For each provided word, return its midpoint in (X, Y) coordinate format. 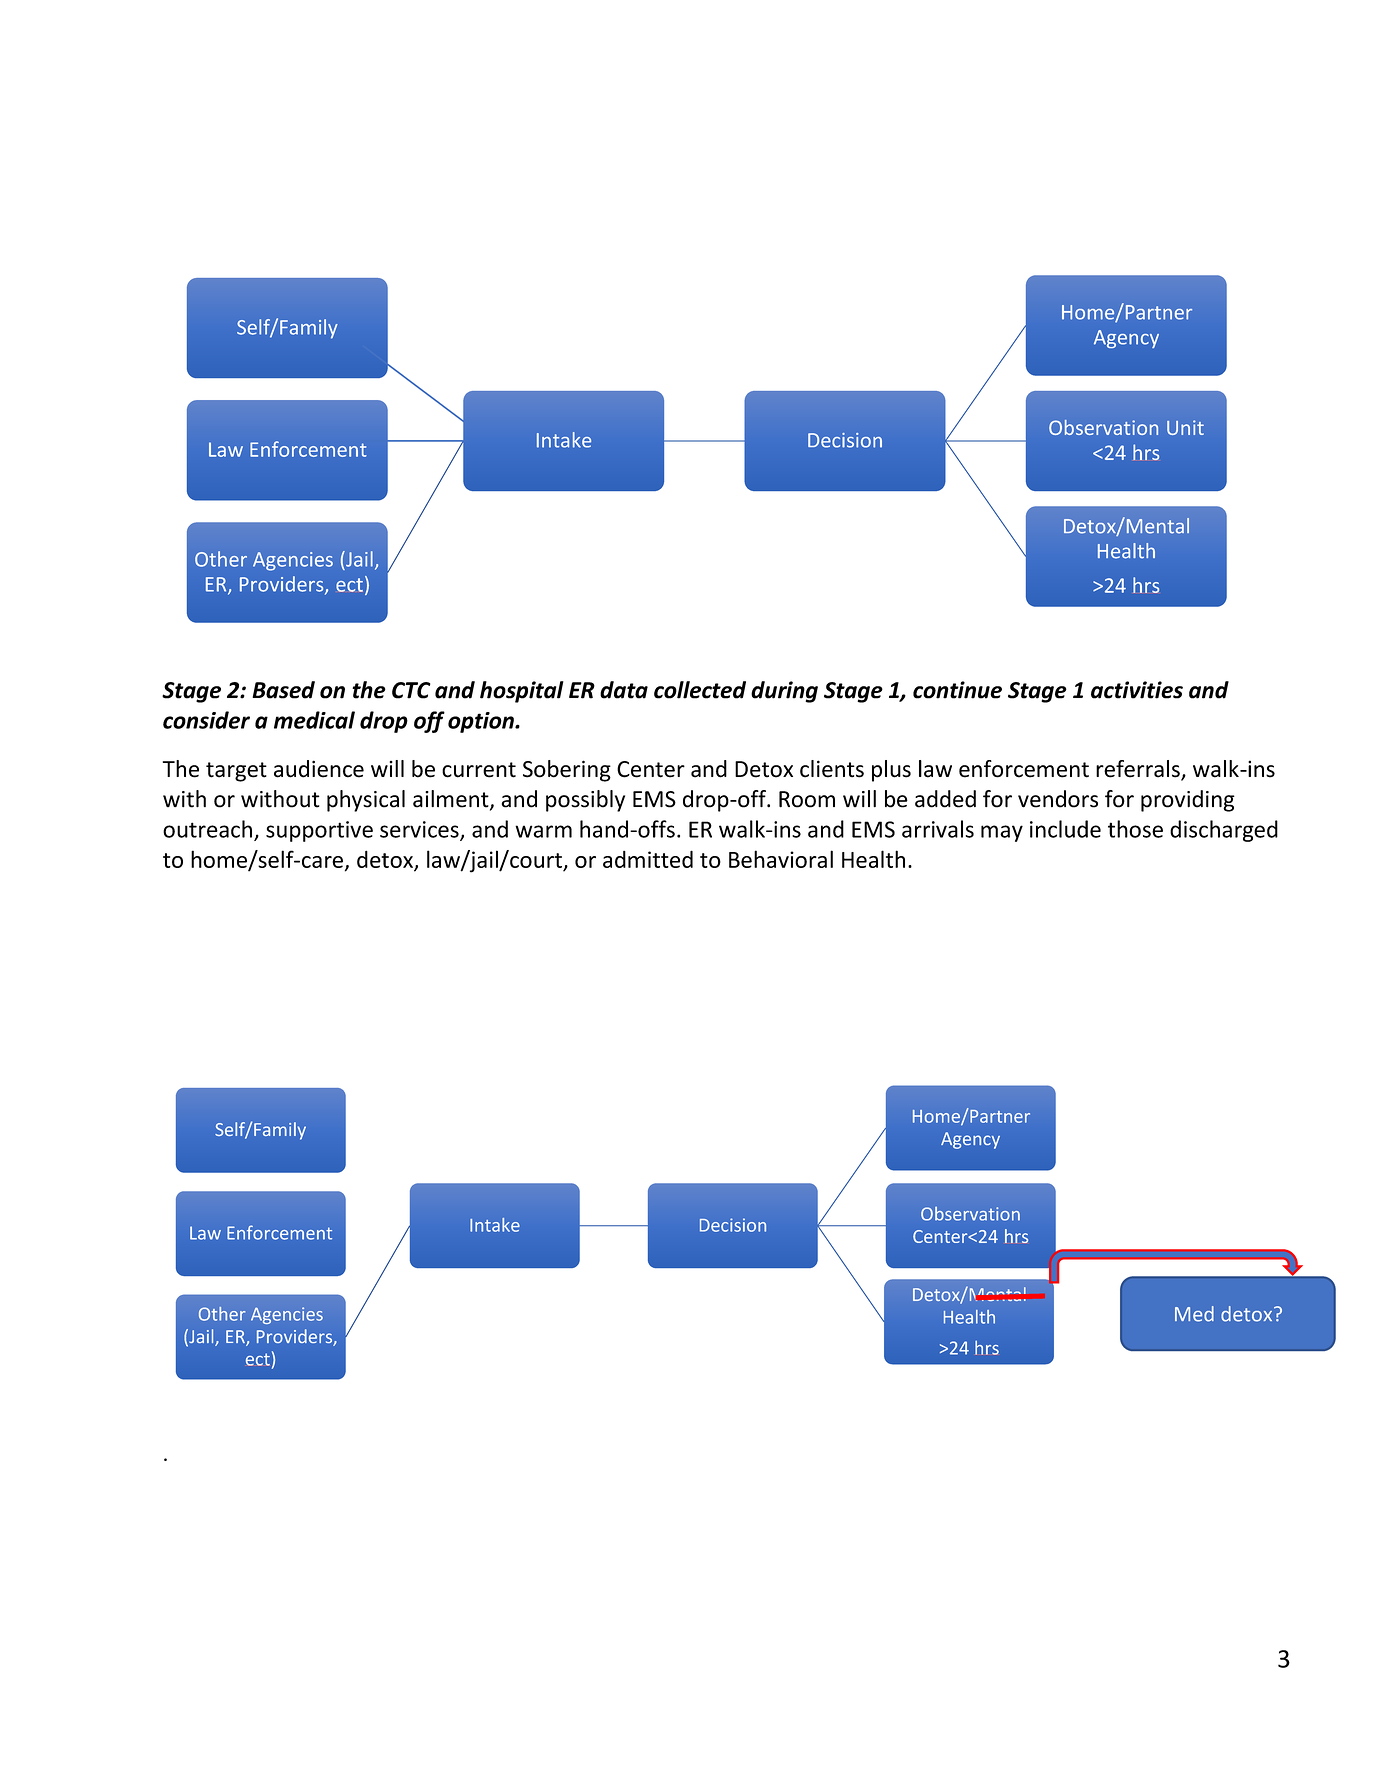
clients (832, 769)
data (624, 690)
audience (319, 769)
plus (891, 771)
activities (1137, 690)
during (784, 692)
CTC (411, 690)
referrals (1139, 770)
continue (957, 690)
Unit (1185, 427)
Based (283, 690)
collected (700, 690)
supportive (319, 831)
